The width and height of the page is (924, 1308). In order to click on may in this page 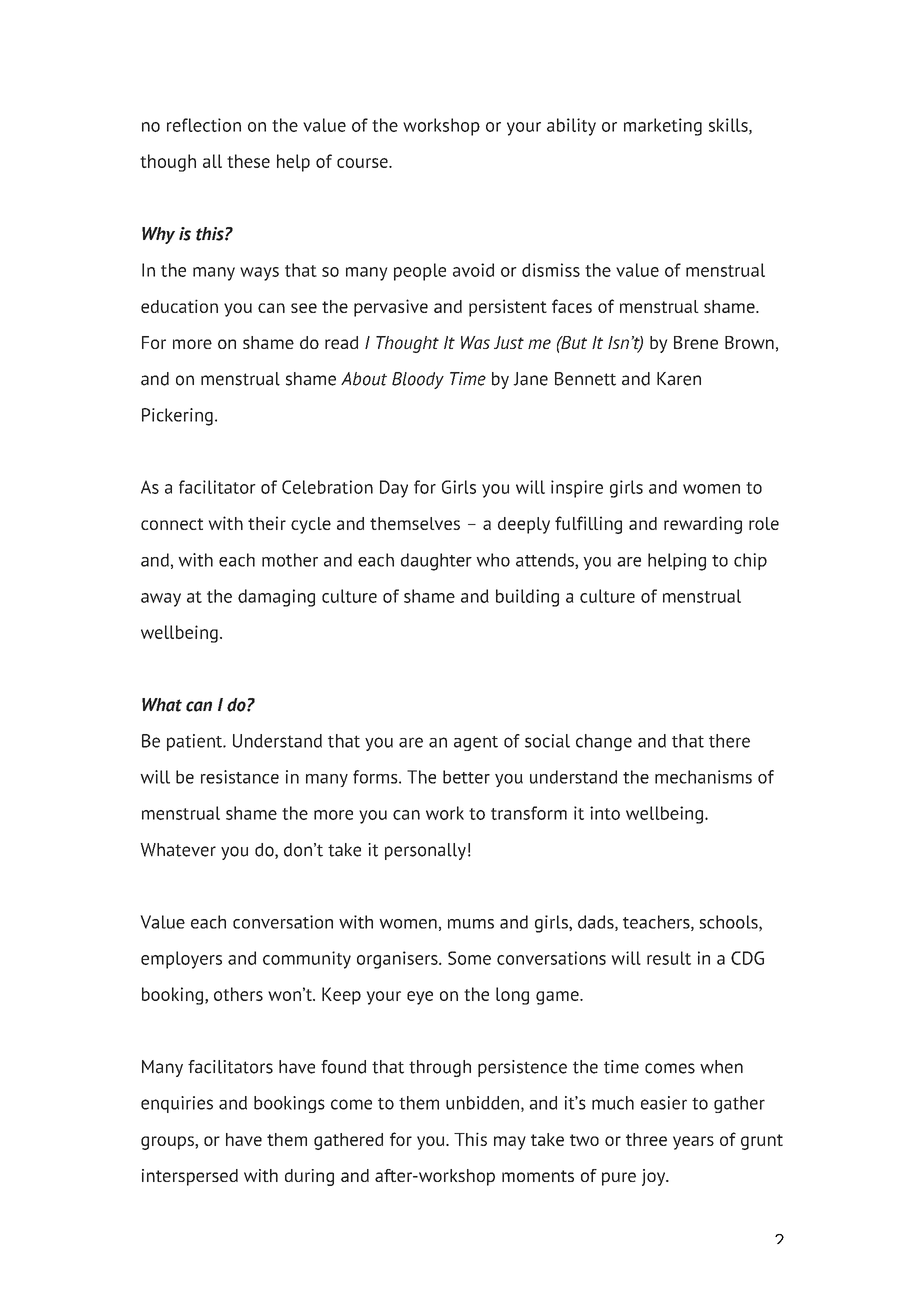, I will do `click(510, 1143)`.
